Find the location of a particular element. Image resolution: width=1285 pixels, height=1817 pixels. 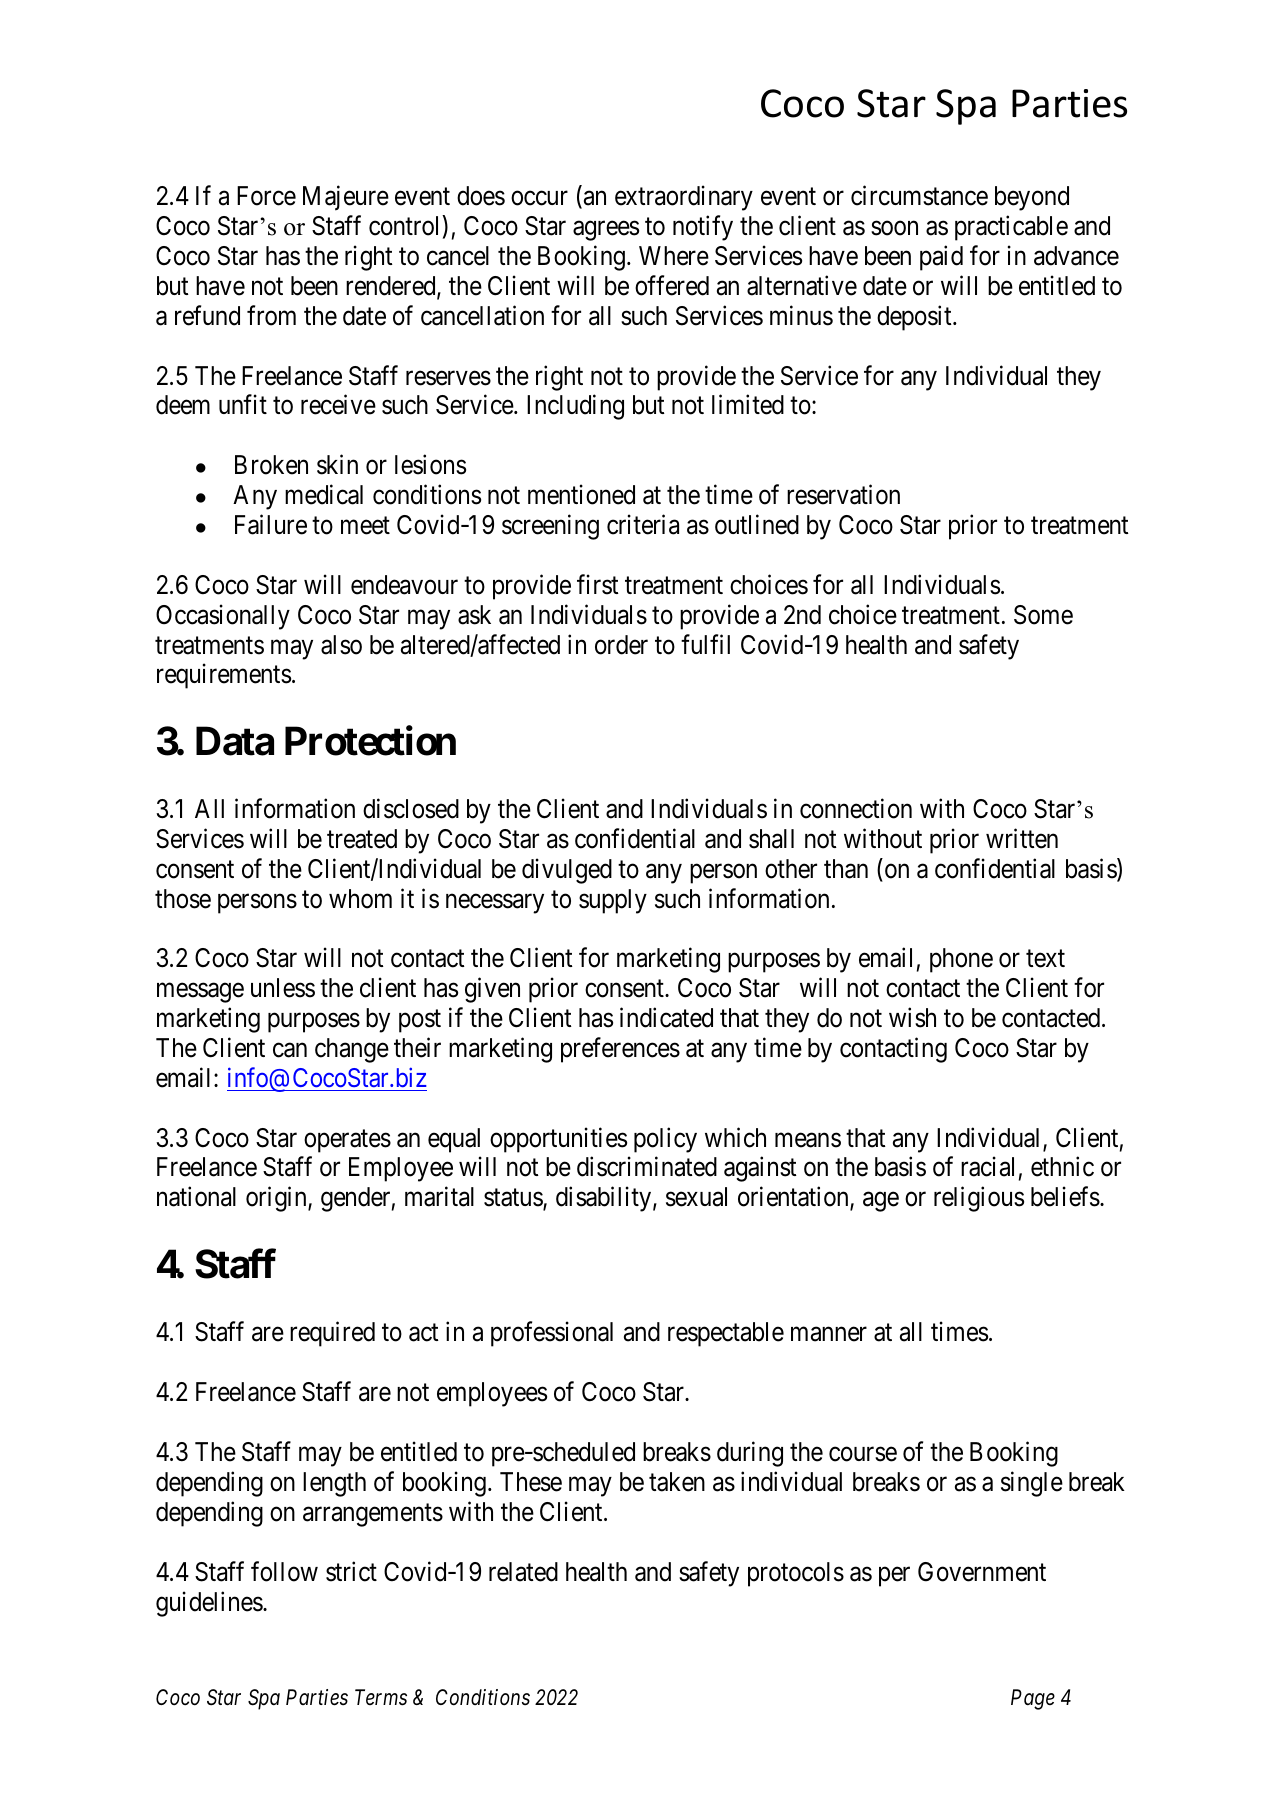

phone is located at coordinates (961, 960).
